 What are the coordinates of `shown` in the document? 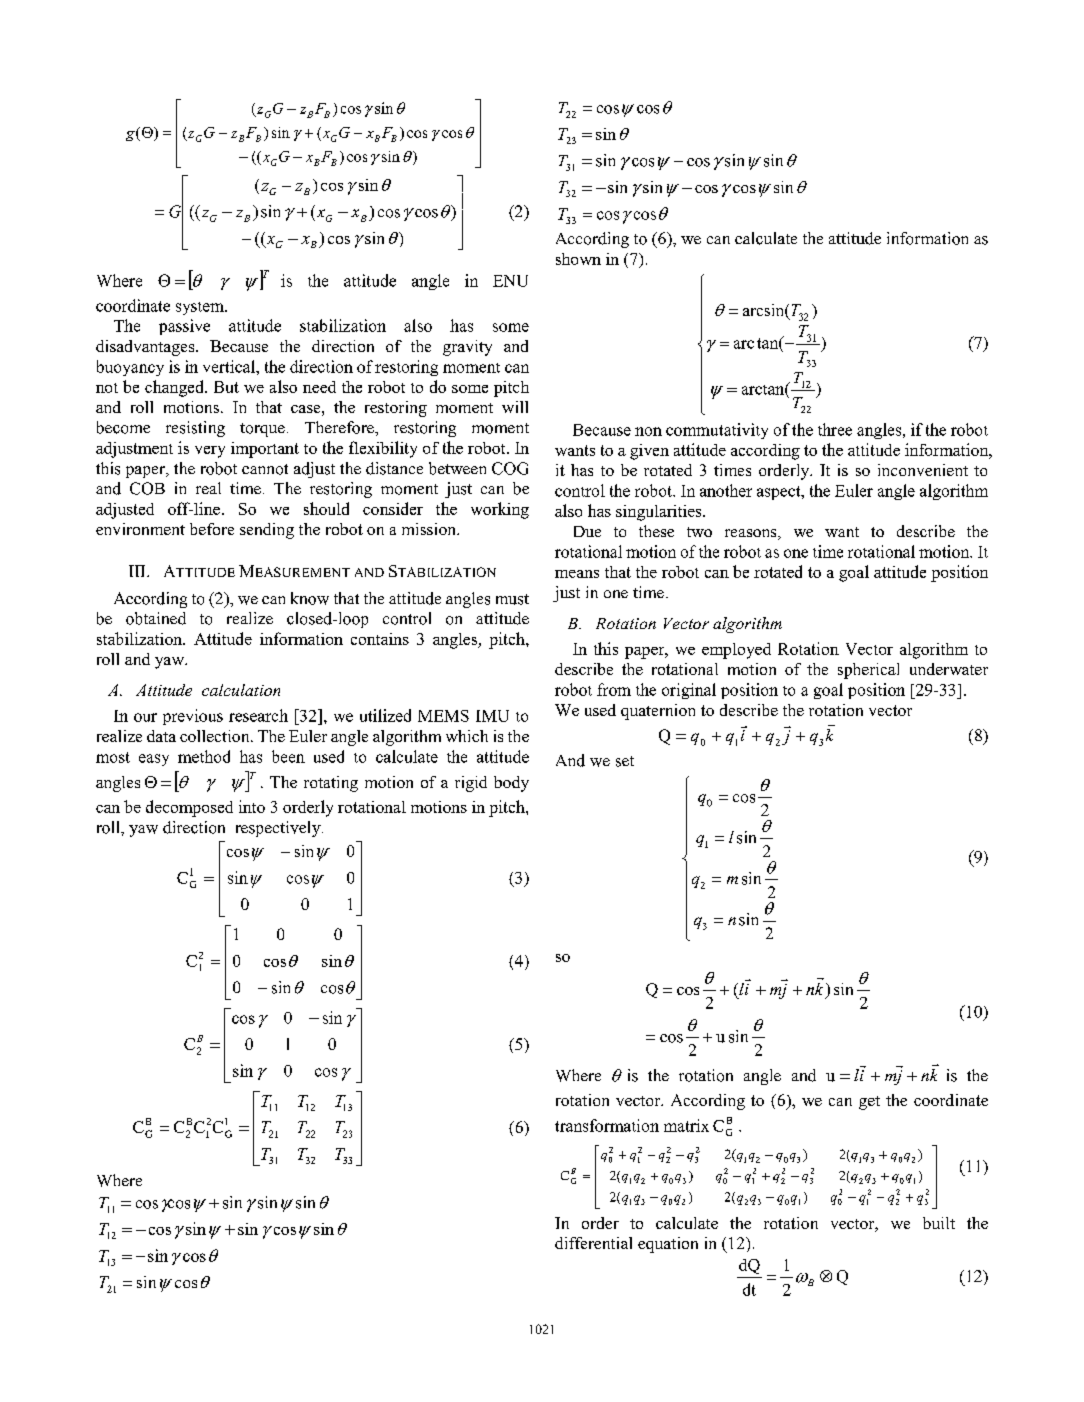 It's located at (578, 259).
